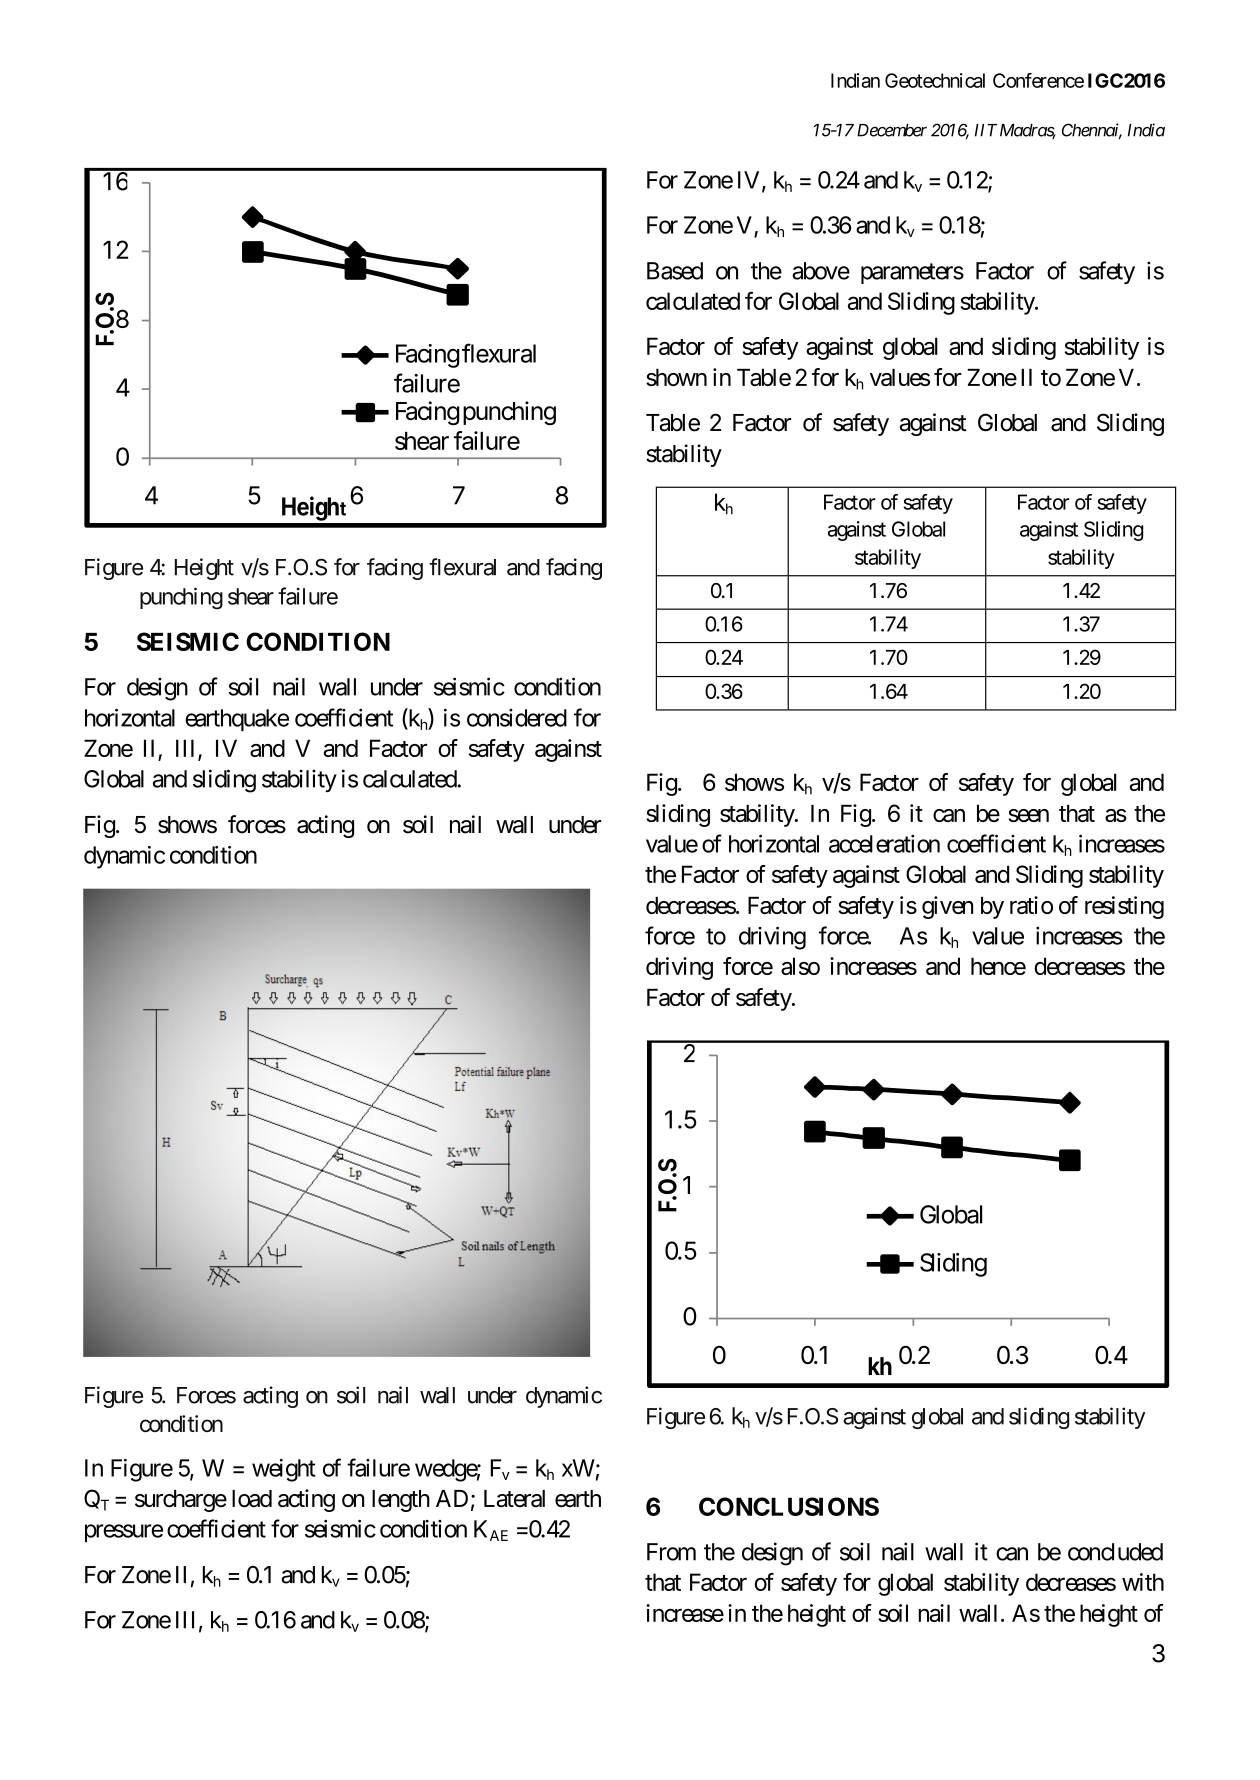  I want to click on Based, so click(675, 271).
